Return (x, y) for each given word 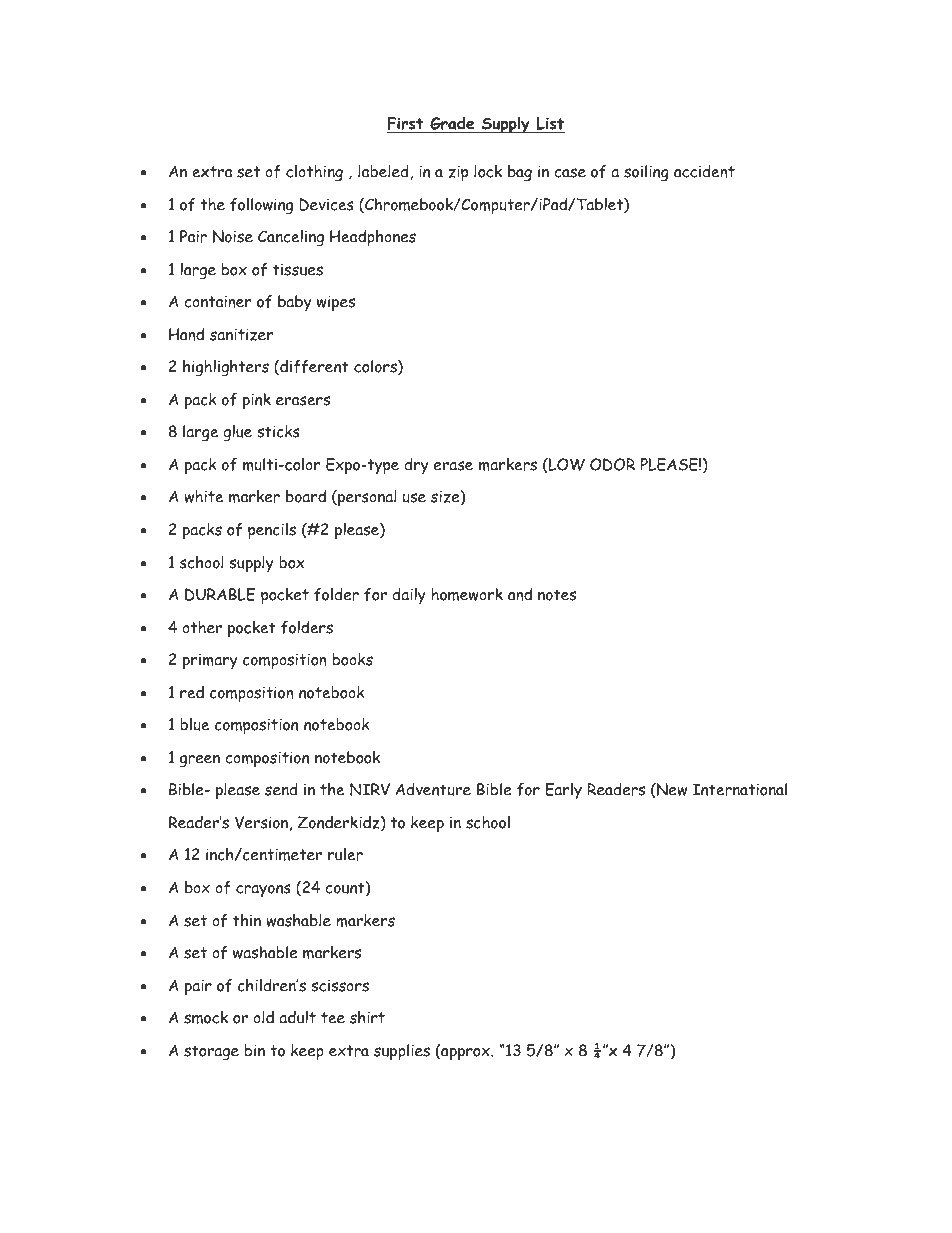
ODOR (612, 464)
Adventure (433, 789)
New (671, 790)
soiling (646, 173)
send (281, 789)
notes (557, 595)
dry (416, 466)
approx (465, 1054)
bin (255, 1050)
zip (458, 173)
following (261, 206)
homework (467, 594)
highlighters (226, 368)
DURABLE (220, 594)
